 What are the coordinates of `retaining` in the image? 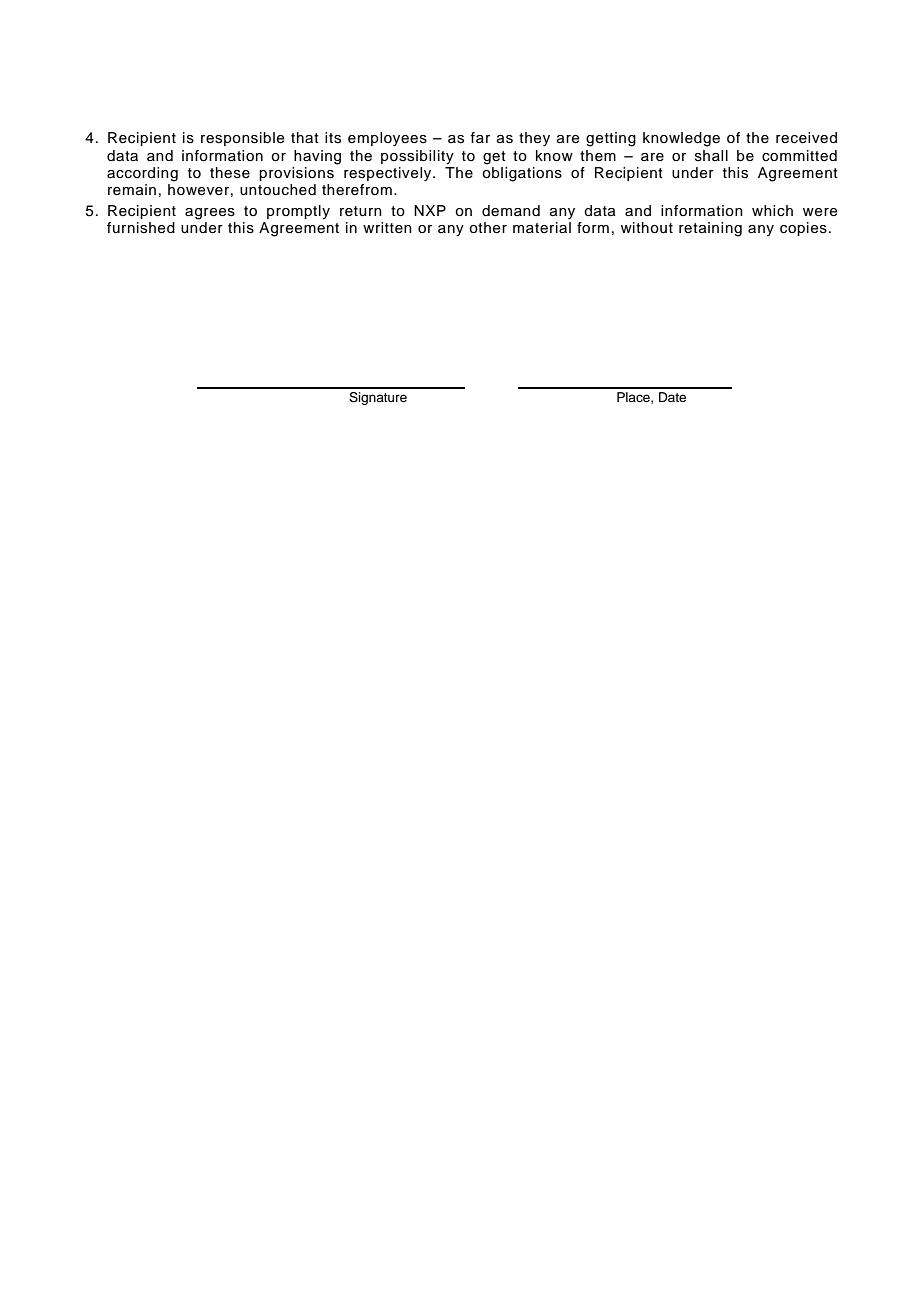 It's located at (710, 229).
